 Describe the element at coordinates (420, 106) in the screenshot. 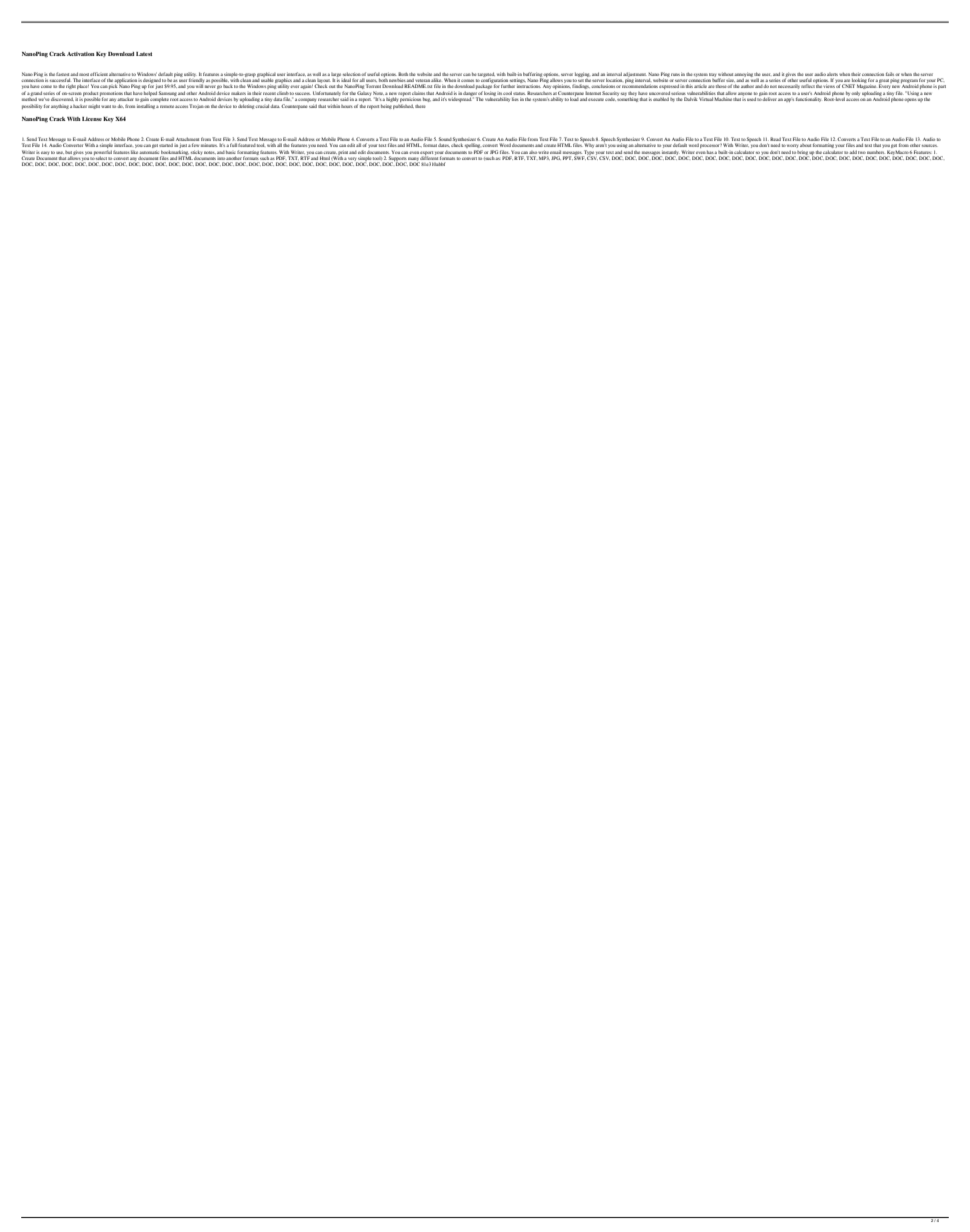

I see `there` at that location.
